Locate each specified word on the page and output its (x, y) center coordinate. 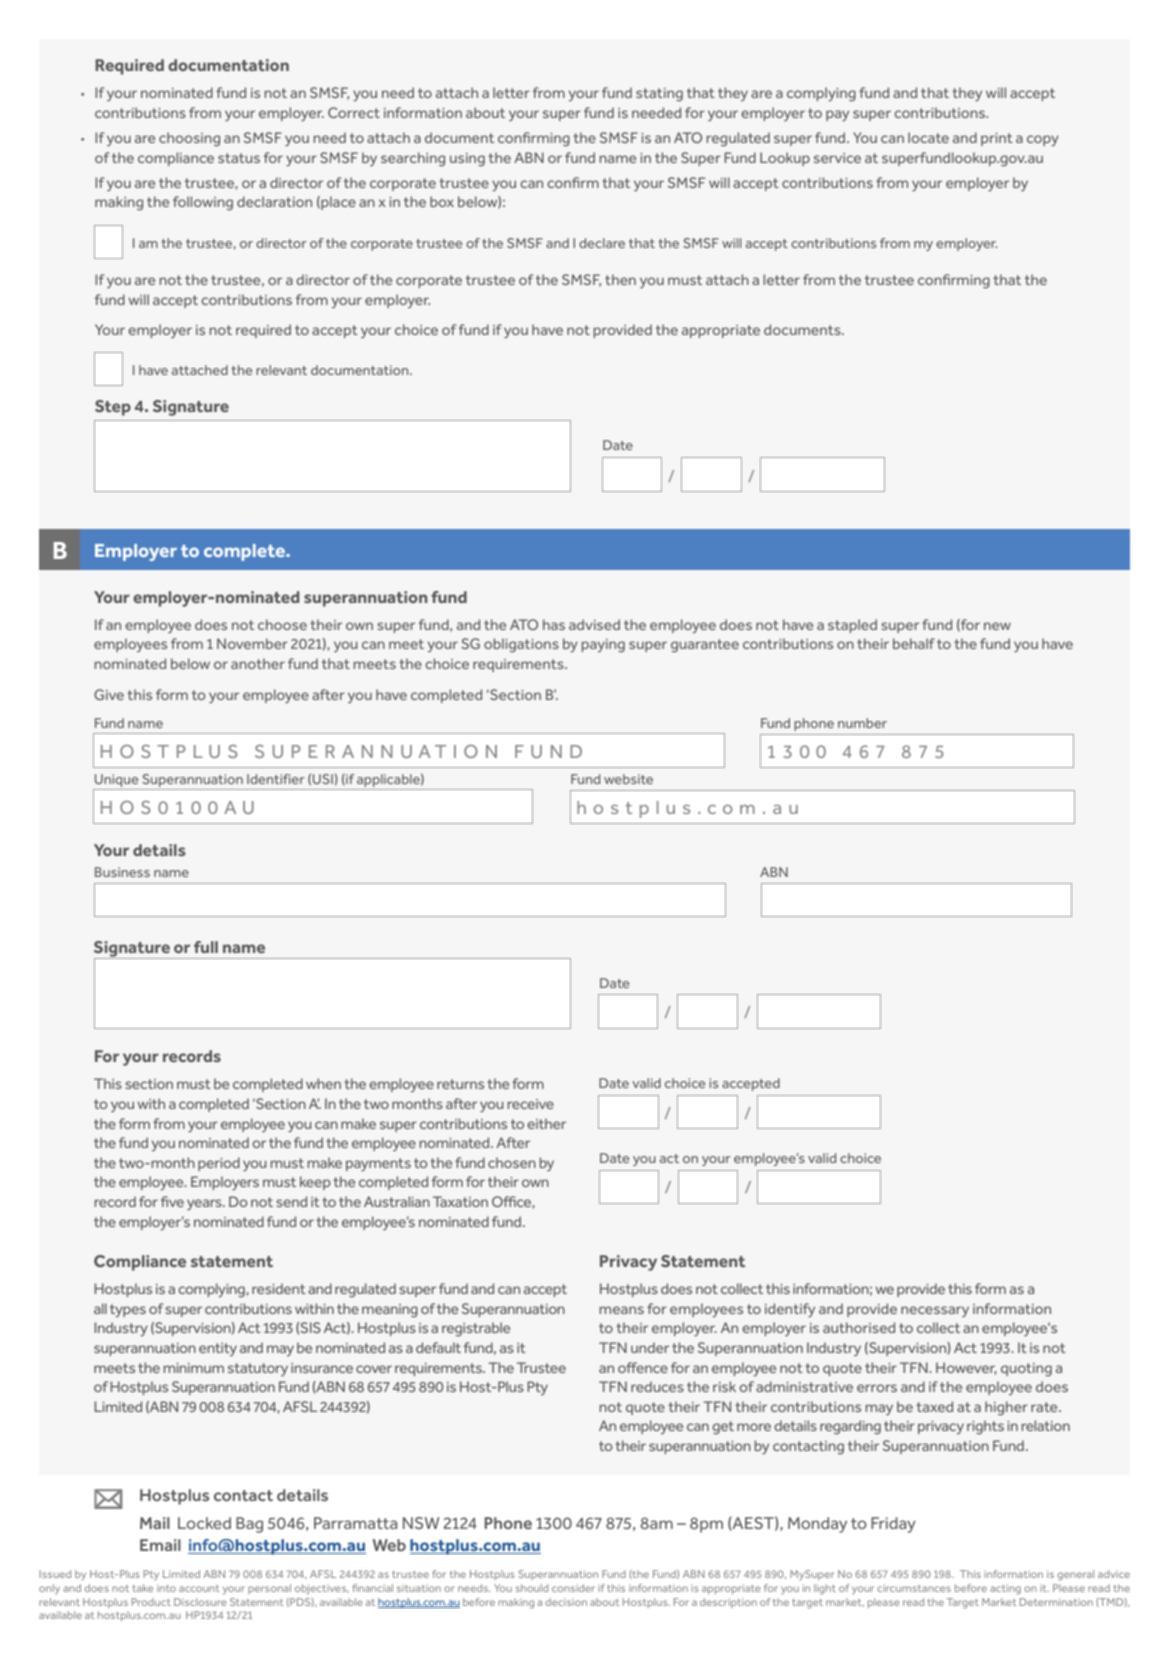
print (997, 139)
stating (659, 94)
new (997, 626)
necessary (935, 1311)
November (252, 643)
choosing (189, 139)
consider (573, 1588)
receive (531, 1104)
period (219, 1164)
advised (594, 624)
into (166, 1588)
